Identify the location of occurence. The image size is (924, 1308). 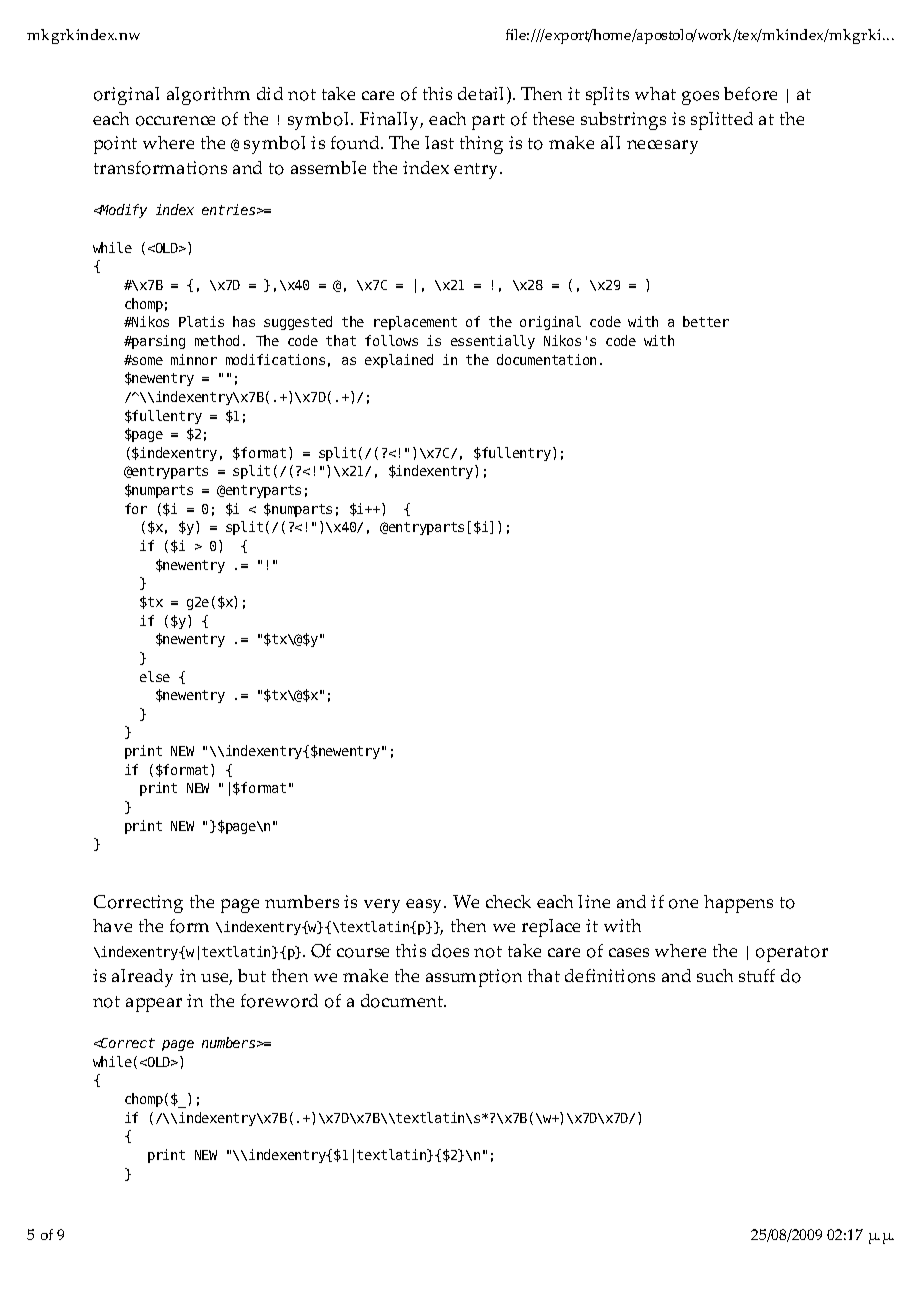
(175, 121).
